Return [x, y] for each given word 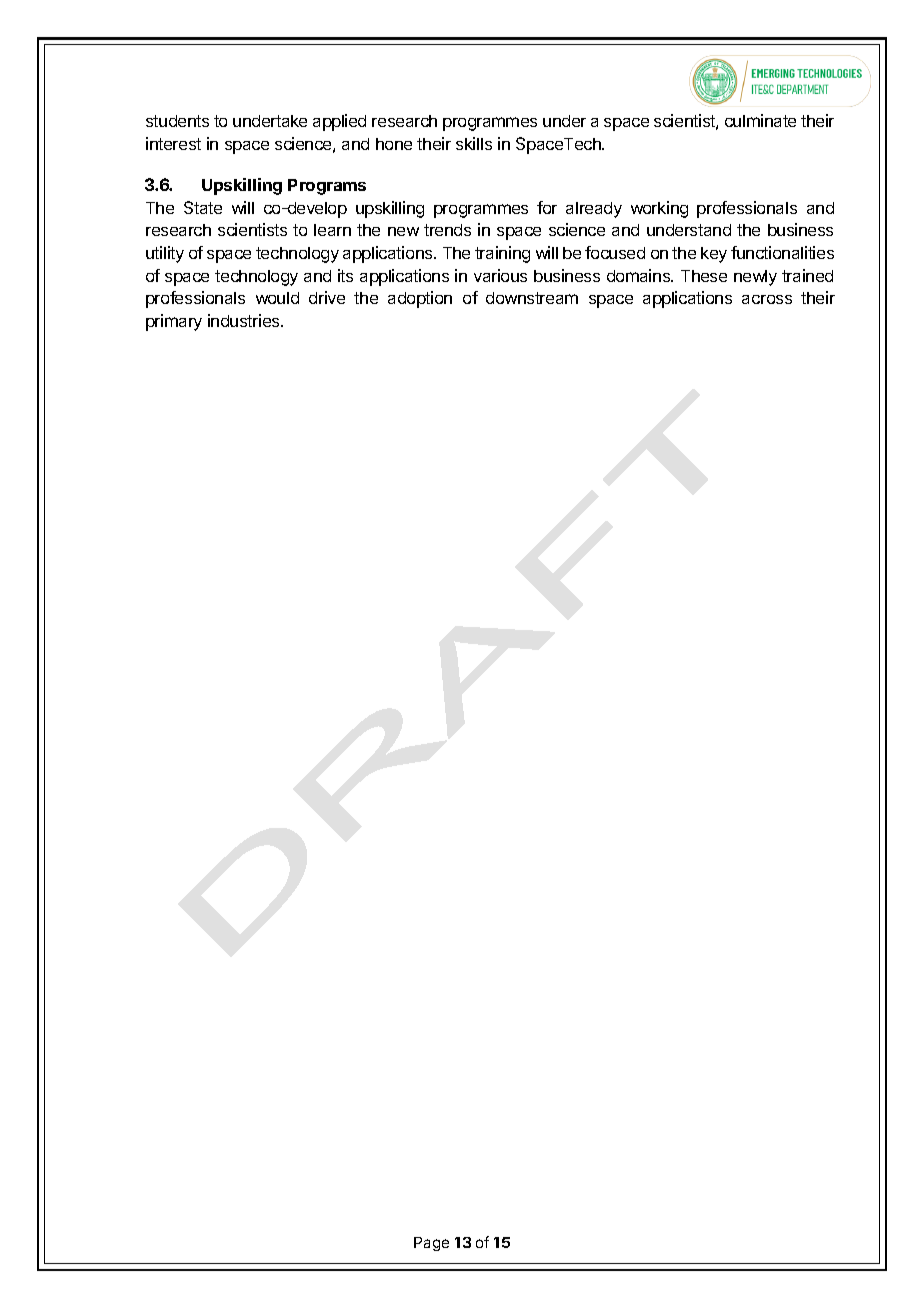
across [767, 299]
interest [173, 143]
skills [474, 143]
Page [431, 1244]
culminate [760, 120]
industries [245, 320]
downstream [532, 298]
